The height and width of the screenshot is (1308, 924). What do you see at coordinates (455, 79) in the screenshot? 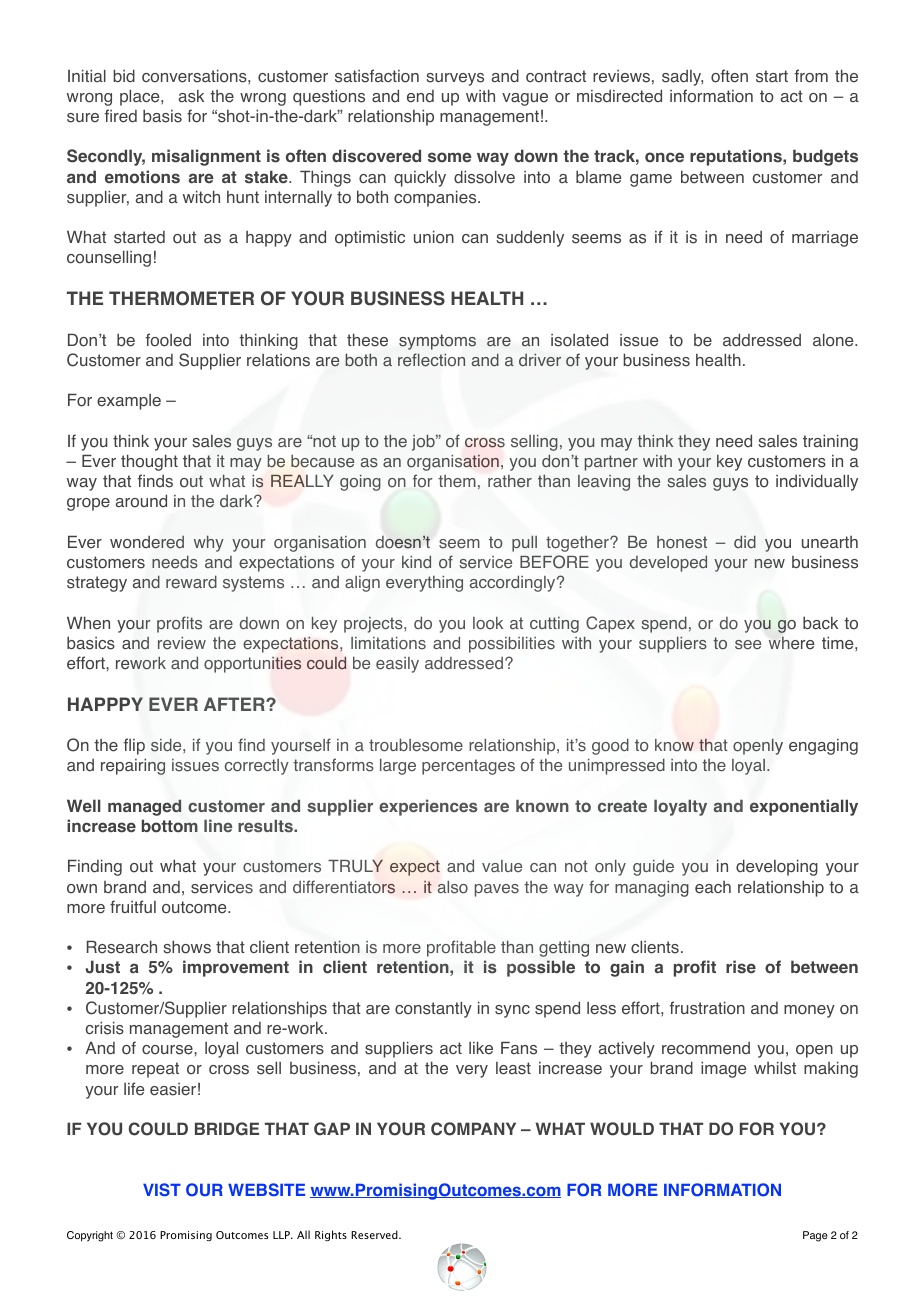
I see `surveys` at bounding box center [455, 79].
